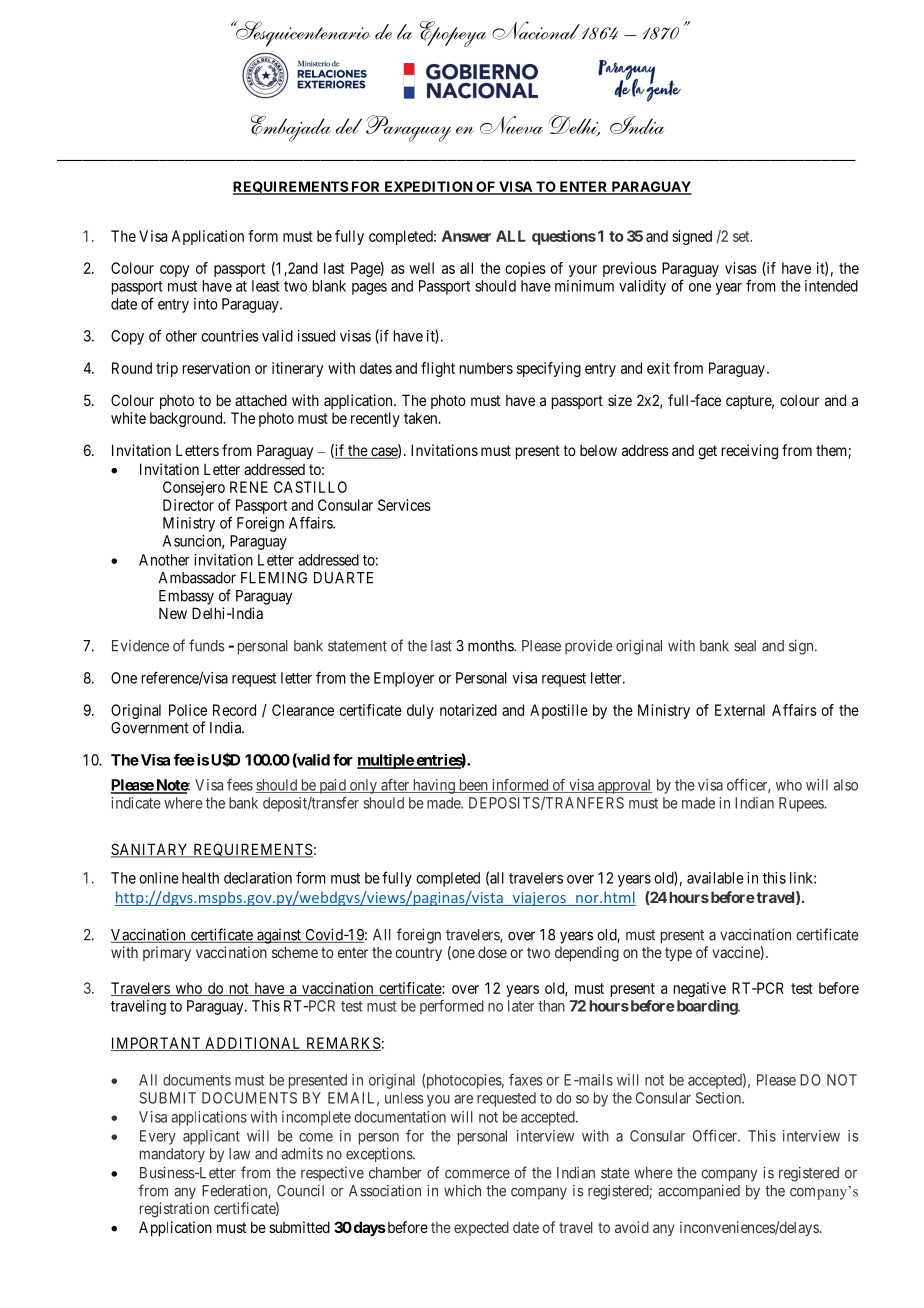 The width and height of the screenshot is (924, 1308). What do you see at coordinates (428, 188) in the screenshot?
I see `EXPEDITION` at bounding box center [428, 188].
